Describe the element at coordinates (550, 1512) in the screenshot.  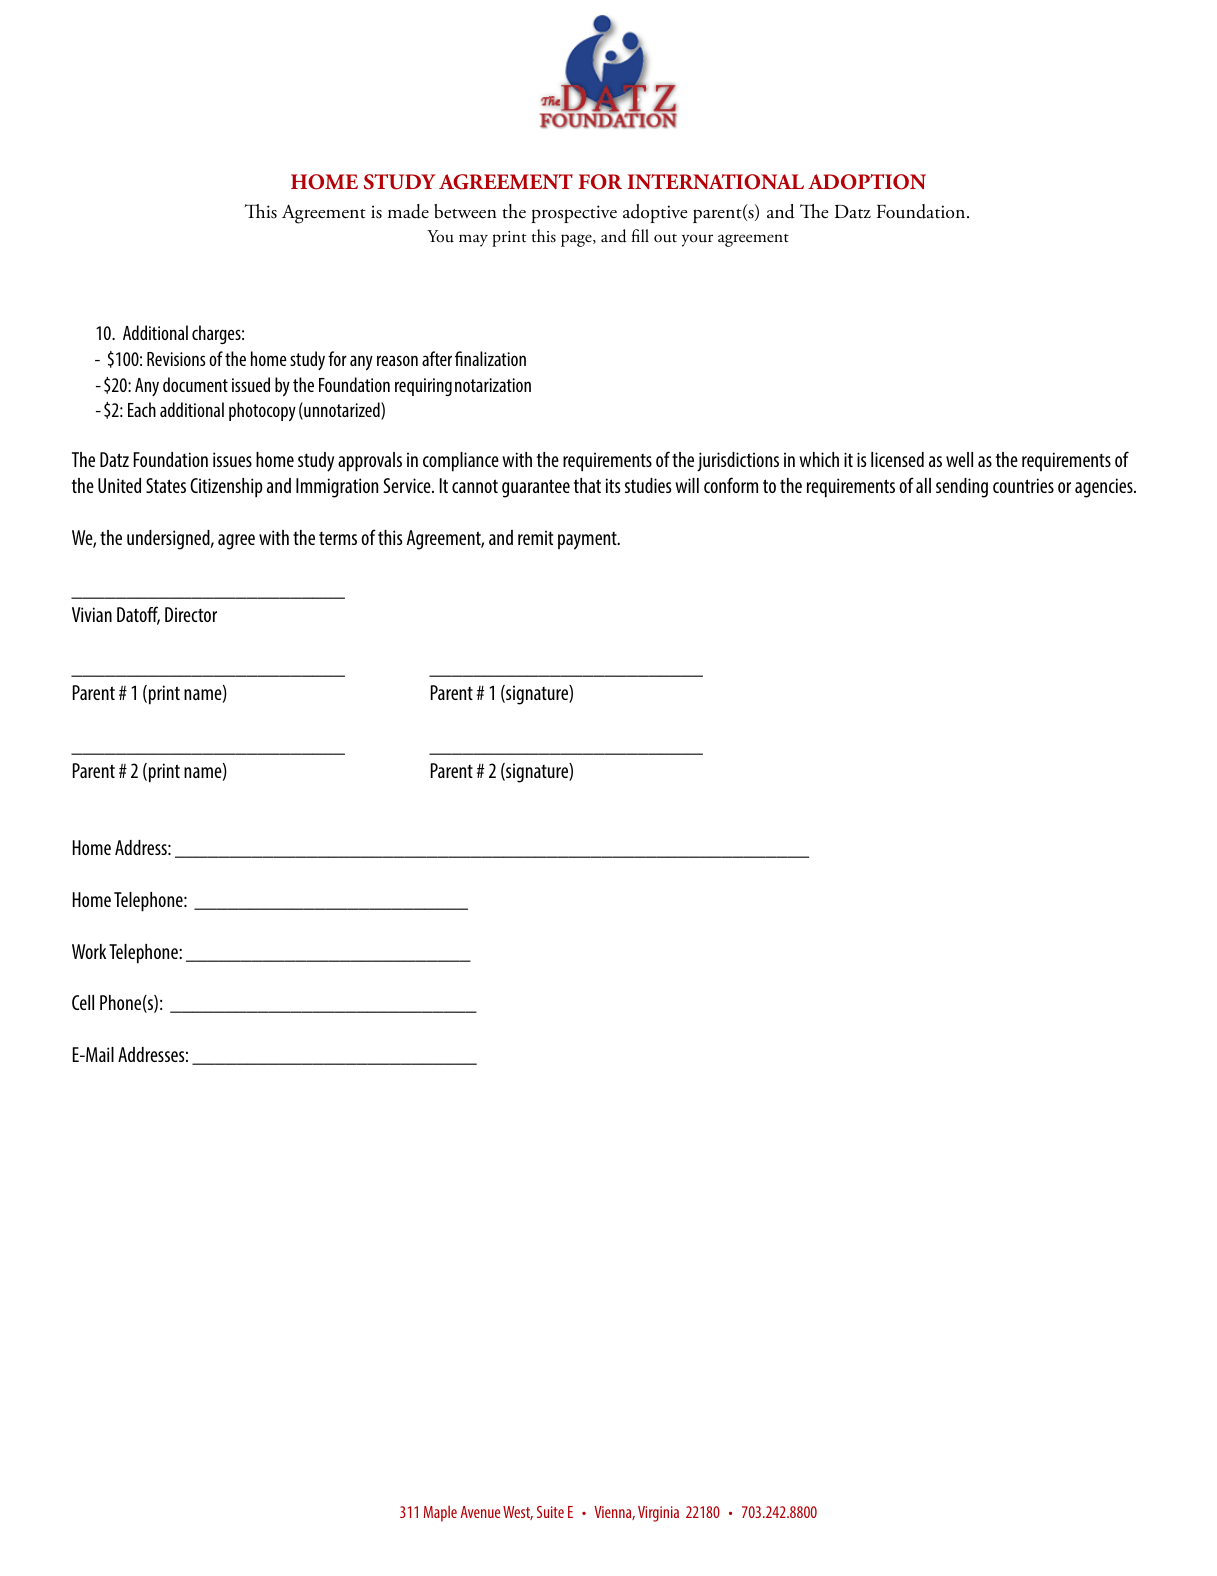
I see `Suite` at that location.
